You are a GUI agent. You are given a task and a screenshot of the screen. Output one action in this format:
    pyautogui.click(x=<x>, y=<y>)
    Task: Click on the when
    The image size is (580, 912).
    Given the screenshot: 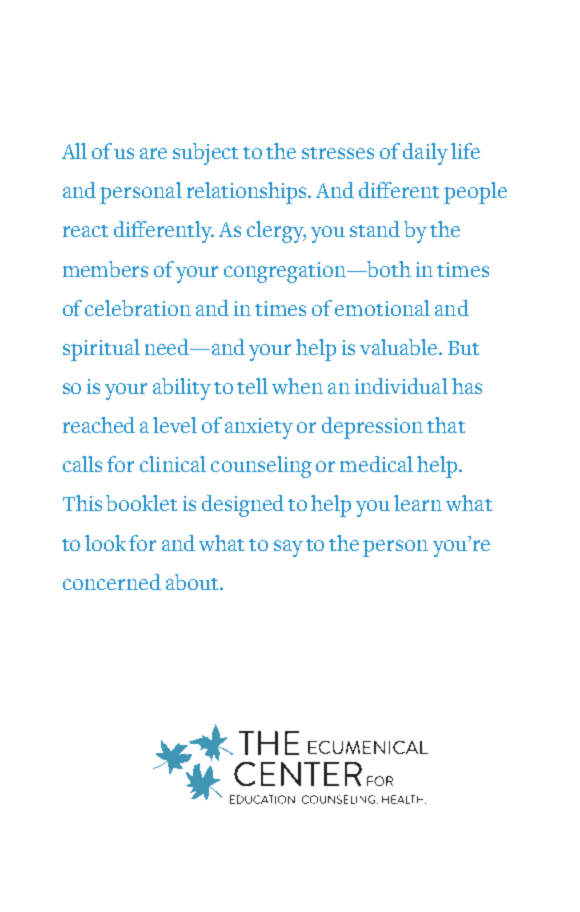 What is the action you would take?
    pyautogui.click(x=297, y=386)
